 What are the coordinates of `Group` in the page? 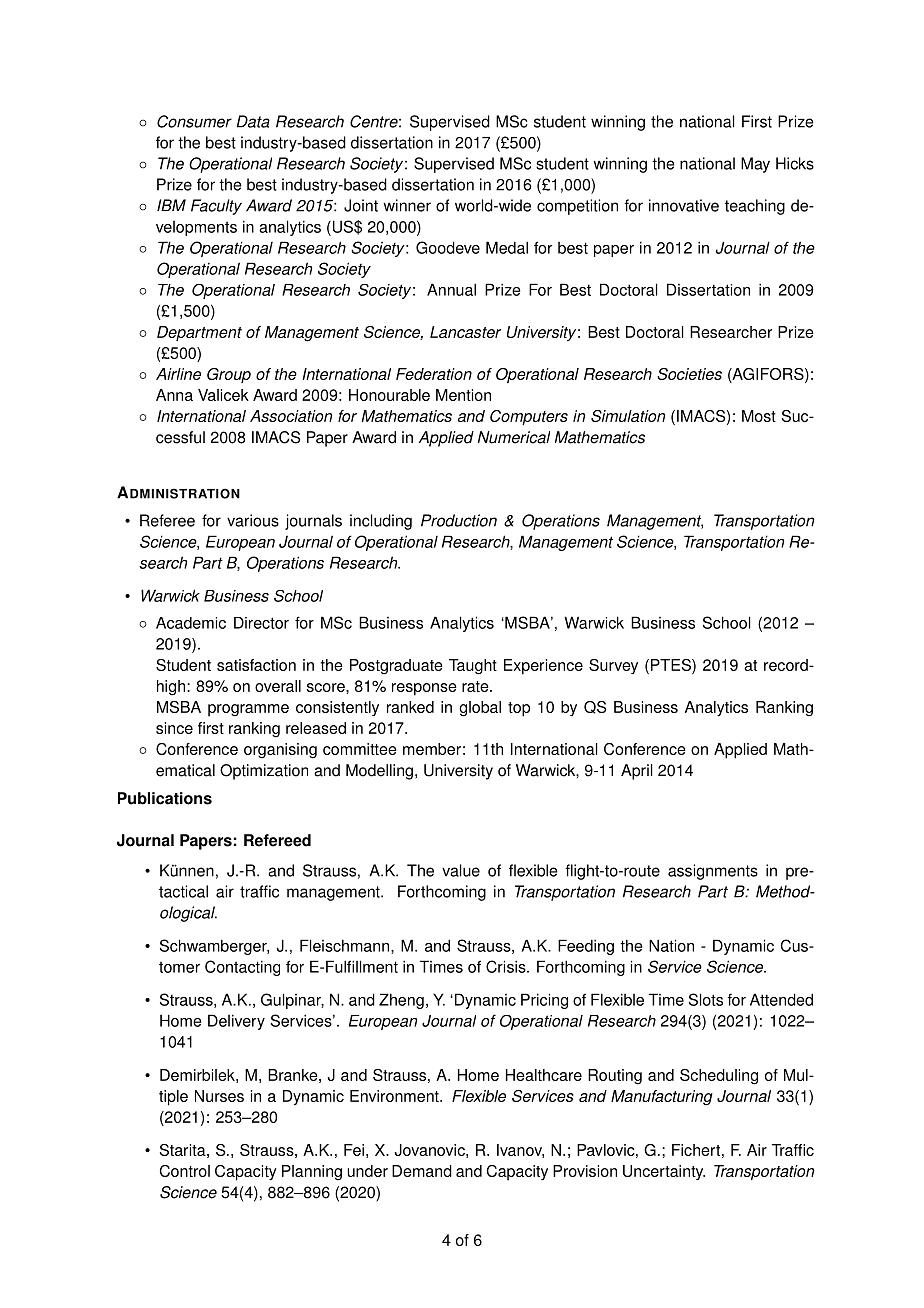 It's located at (229, 375).
